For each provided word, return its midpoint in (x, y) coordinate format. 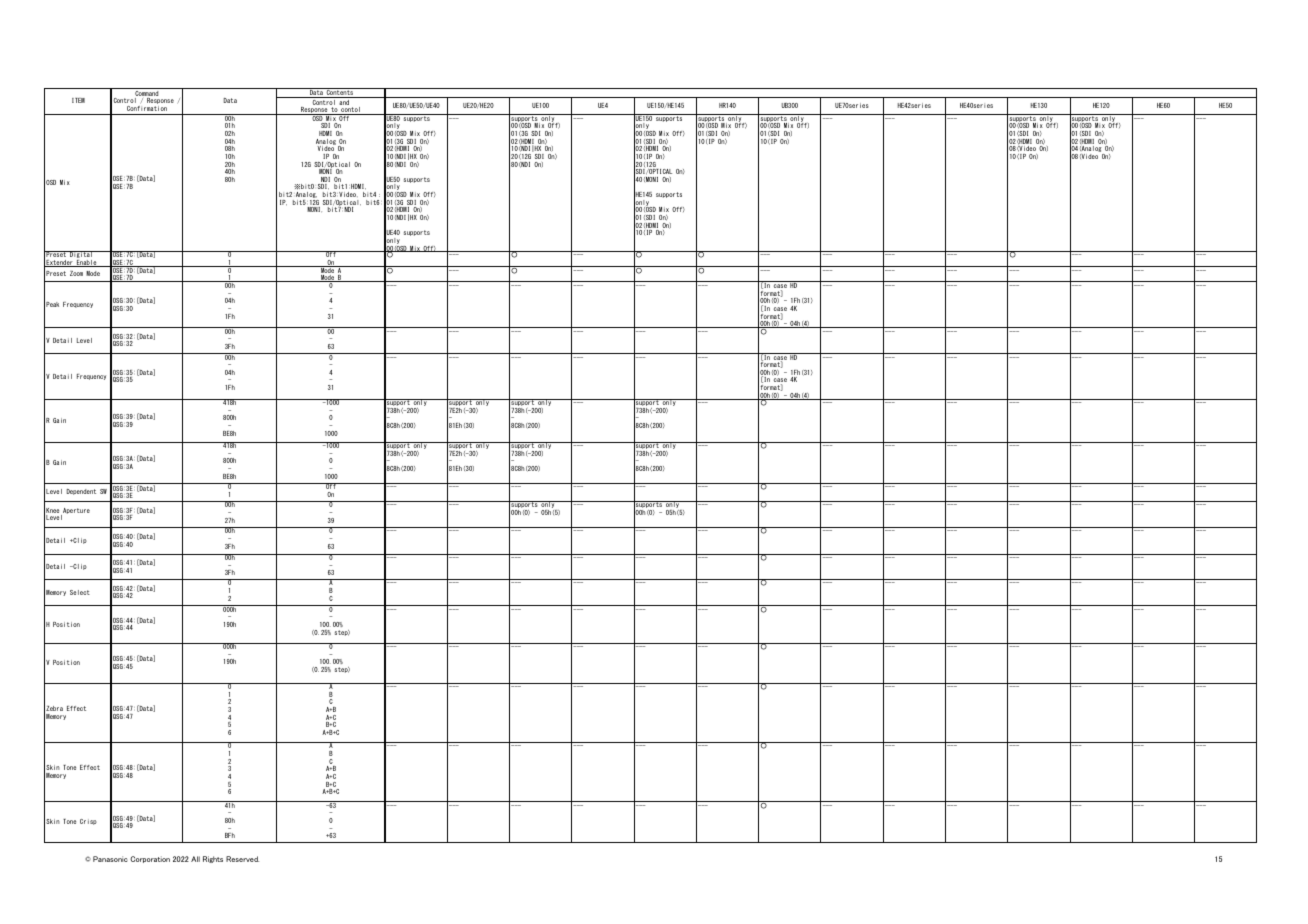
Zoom (76, 273)
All (195, 859)
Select (80, 592)
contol (350, 111)
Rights (213, 859)
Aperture (75, 512)
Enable (87, 263)
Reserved (242, 859)
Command (147, 93)
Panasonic (110, 859)
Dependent (81, 492)
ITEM (78, 100)
